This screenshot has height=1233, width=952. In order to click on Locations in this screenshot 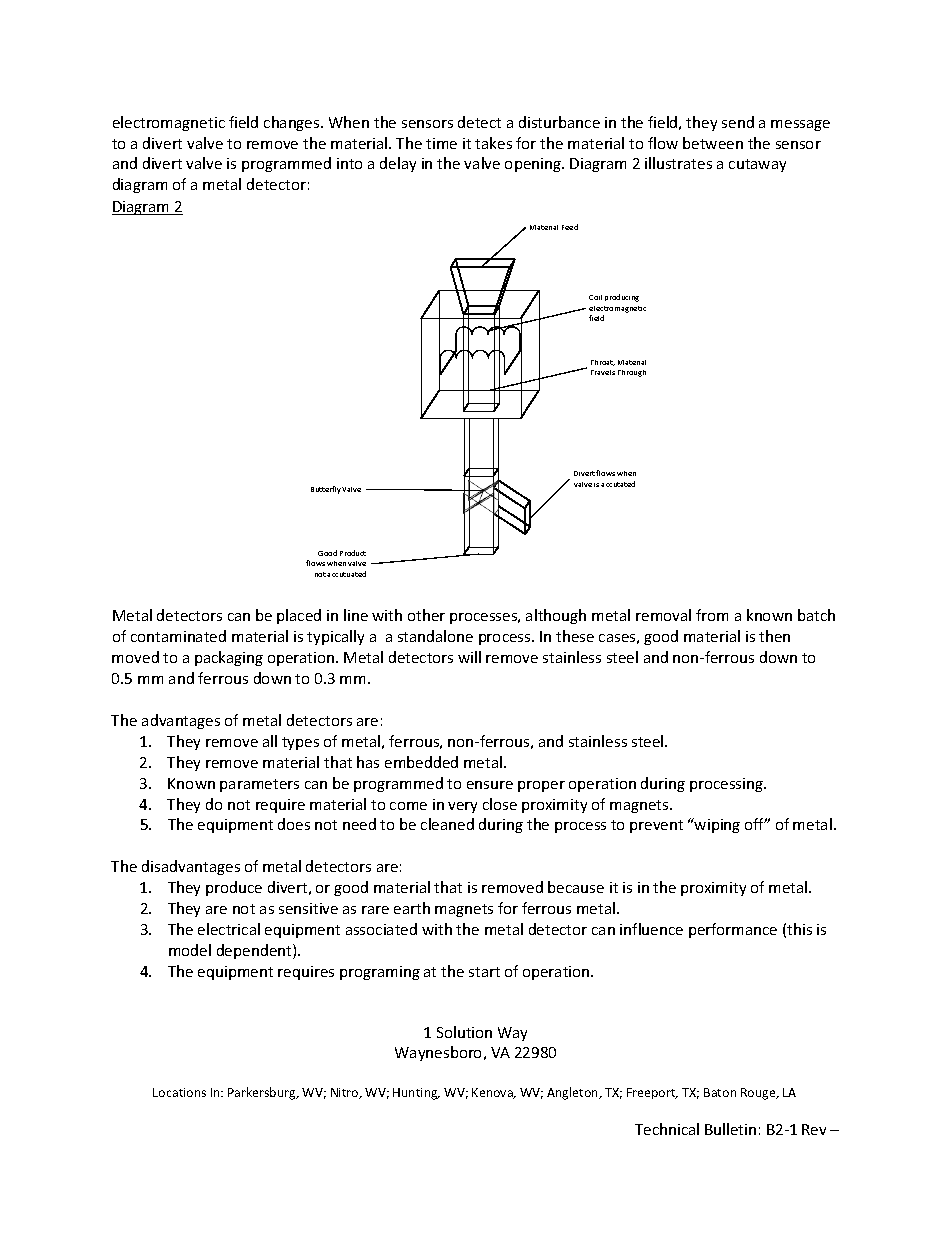, I will do `click(179, 1092)`.
